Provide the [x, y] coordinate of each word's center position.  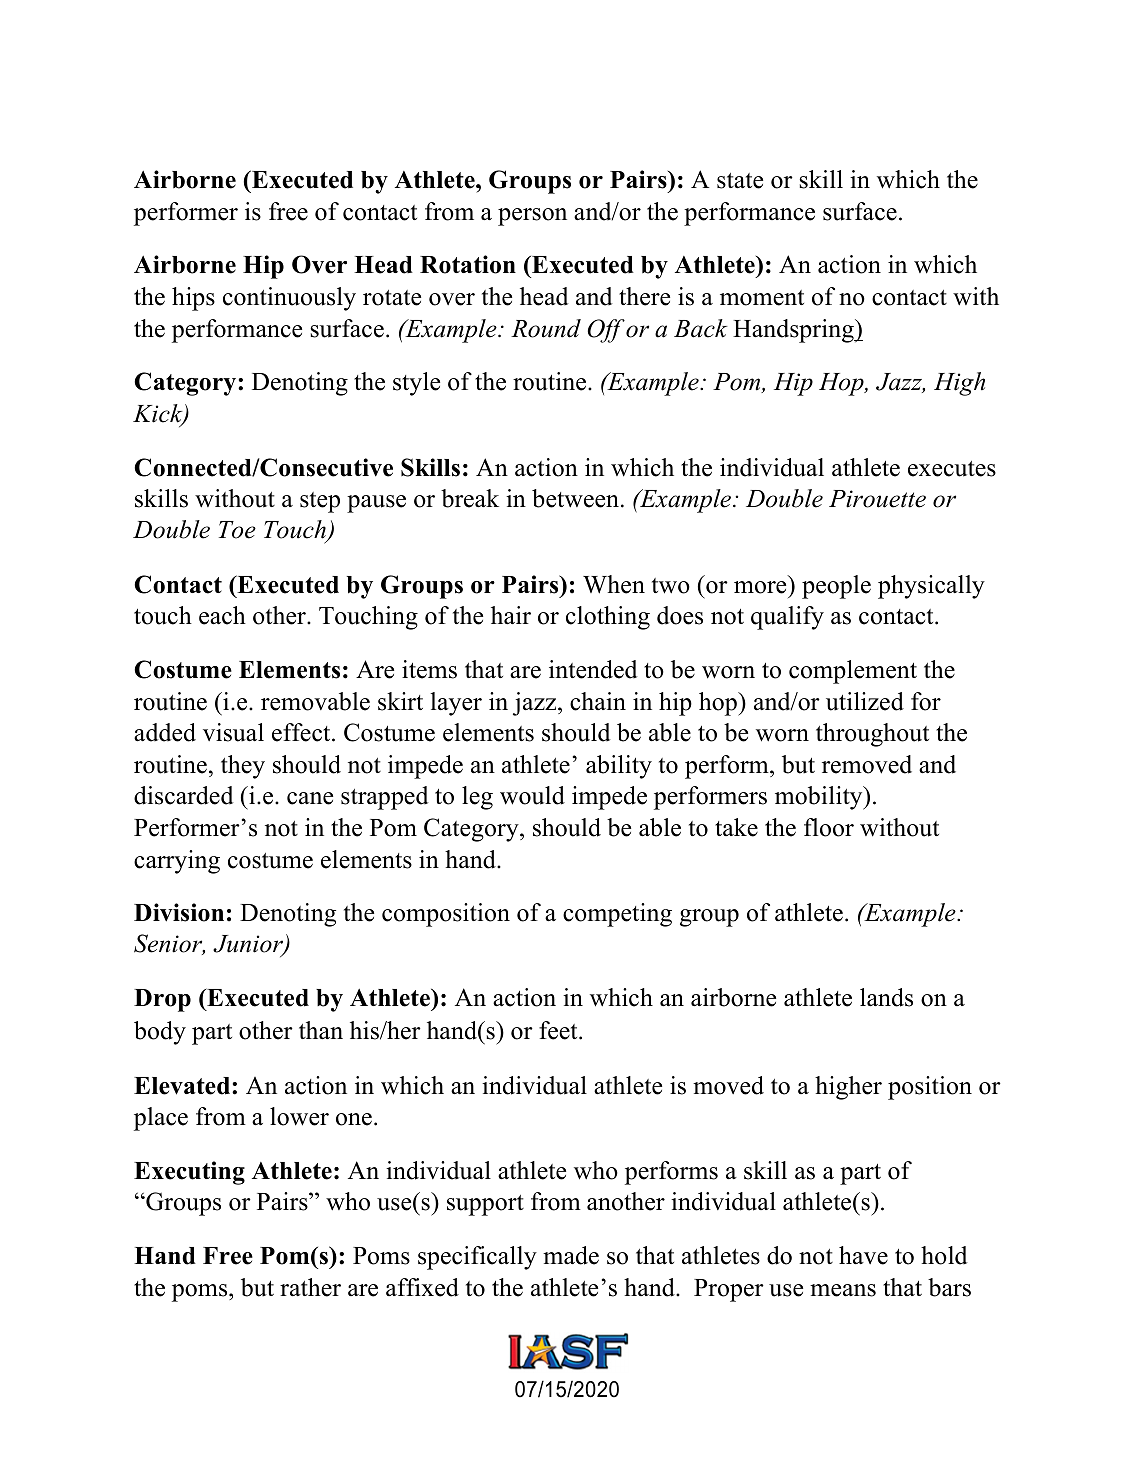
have [863, 1255]
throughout [872, 735]
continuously [289, 299]
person [532, 217]
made [571, 1255]
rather [310, 1287]
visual [233, 732]
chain [598, 701]
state [740, 181]
